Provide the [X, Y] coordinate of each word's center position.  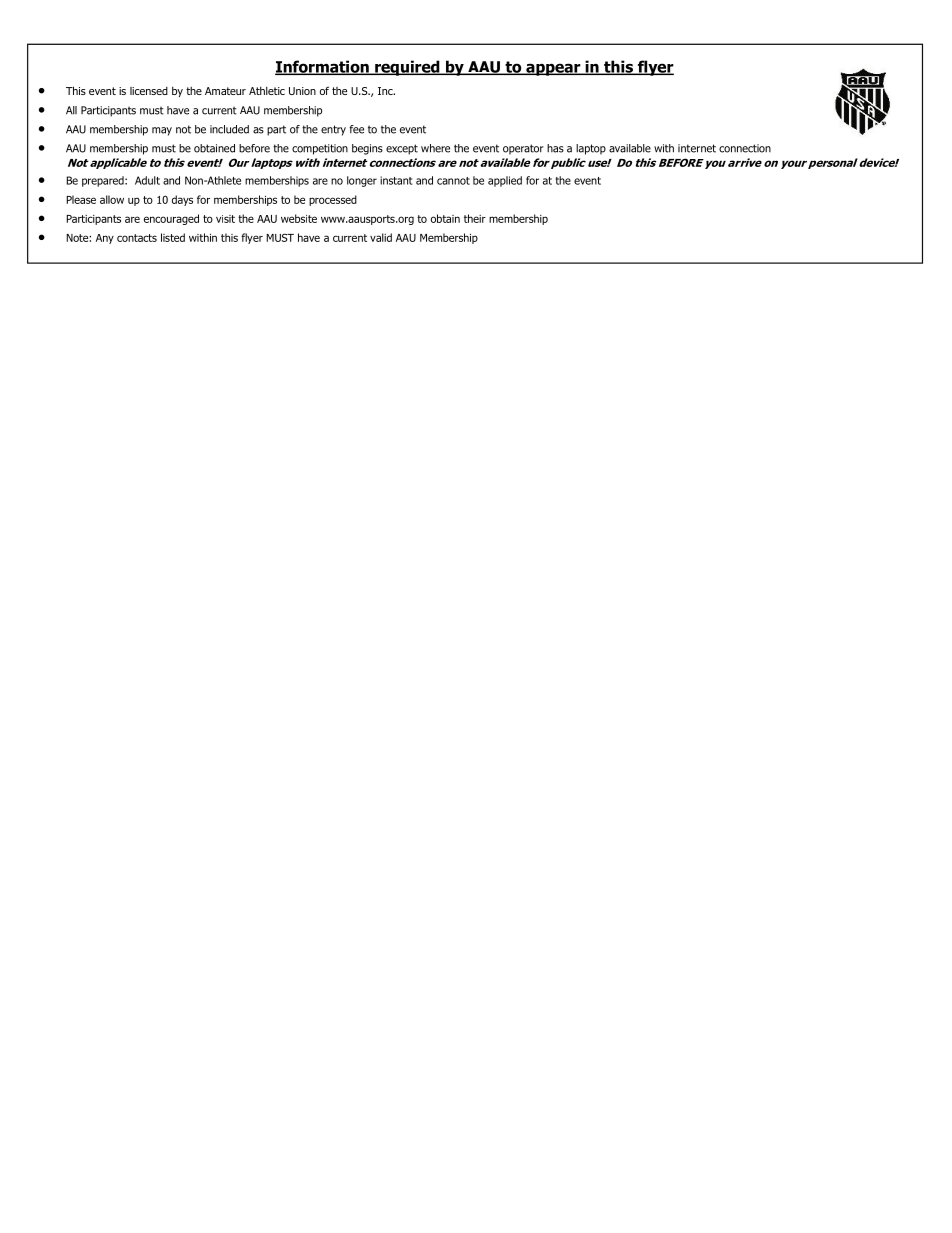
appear [553, 69]
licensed [149, 91]
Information [323, 67]
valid [381, 237]
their [475, 218]
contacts [137, 238]
